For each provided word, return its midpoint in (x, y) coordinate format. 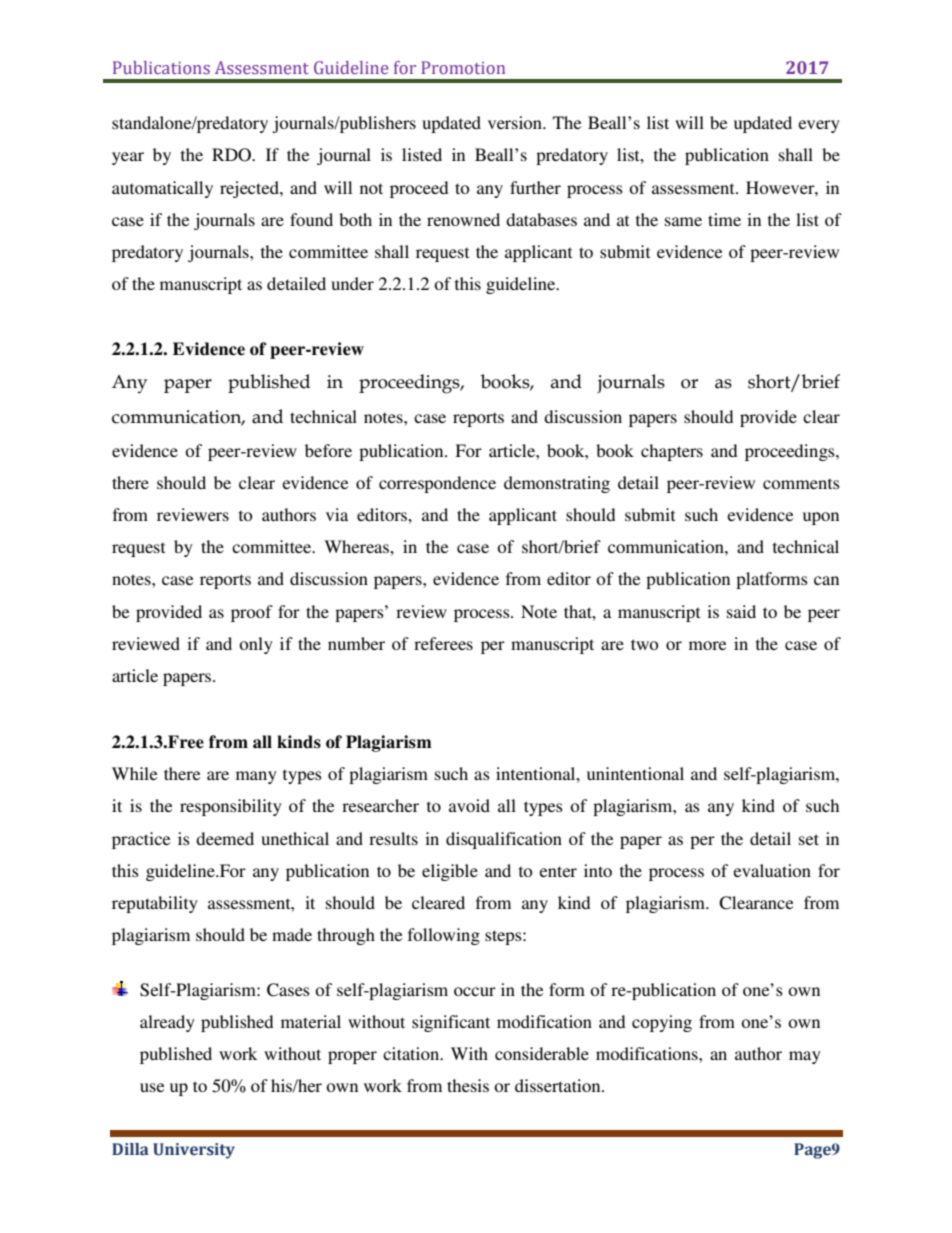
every (819, 126)
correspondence (437, 484)
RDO (232, 155)
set (809, 839)
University (194, 1151)
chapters (672, 452)
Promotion (463, 67)
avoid (469, 805)
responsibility (231, 807)
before (328, 450)
